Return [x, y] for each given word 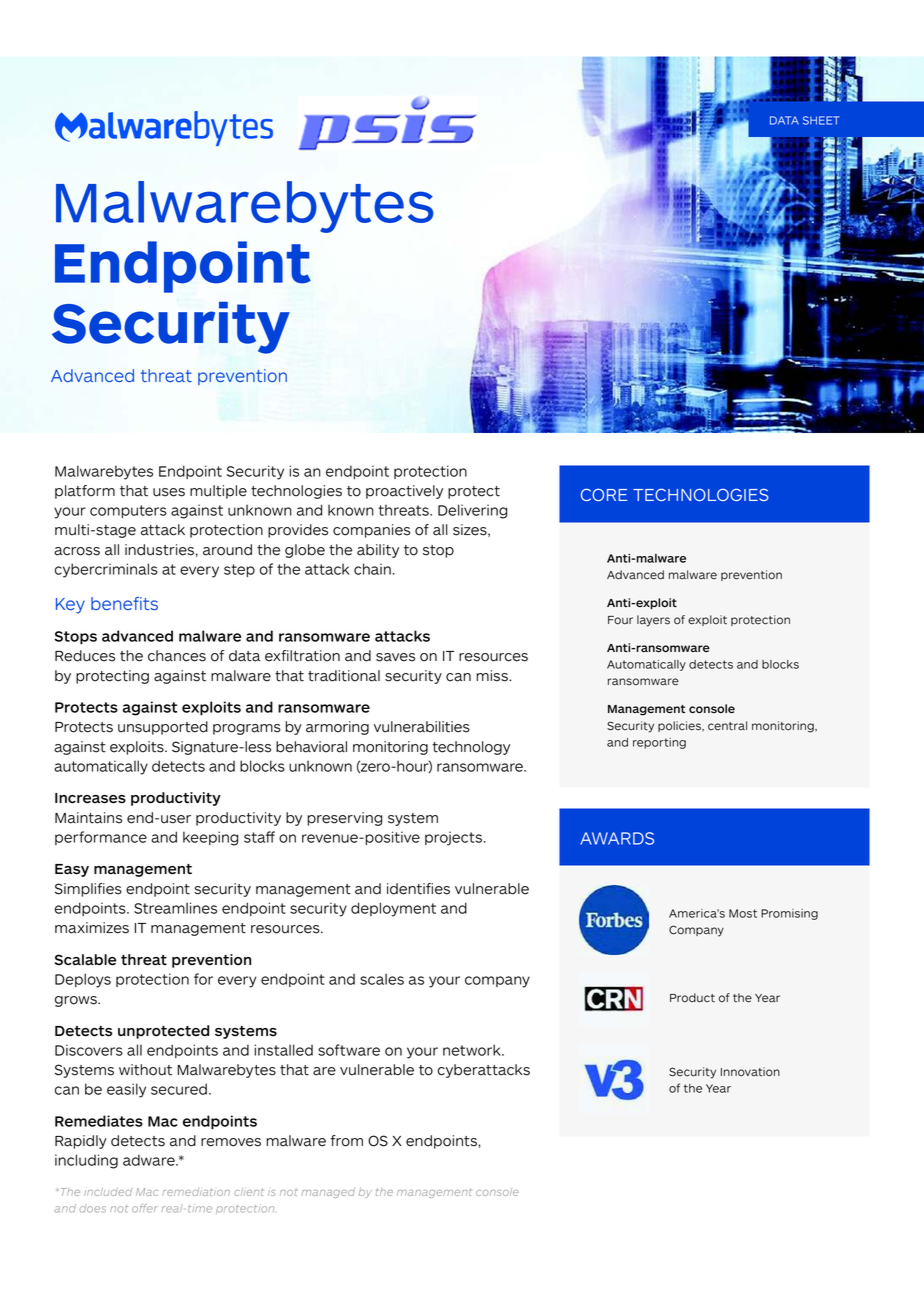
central [727, 726]
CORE [604, 494]
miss [493, 676]
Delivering [472, 511]
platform [85, 492]
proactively [404, 492]
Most [743, 913]
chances [177, 656]
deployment [393, 909]
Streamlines [175, 908]
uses [169, 492]
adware [150, 1160]
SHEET [821, 120]
